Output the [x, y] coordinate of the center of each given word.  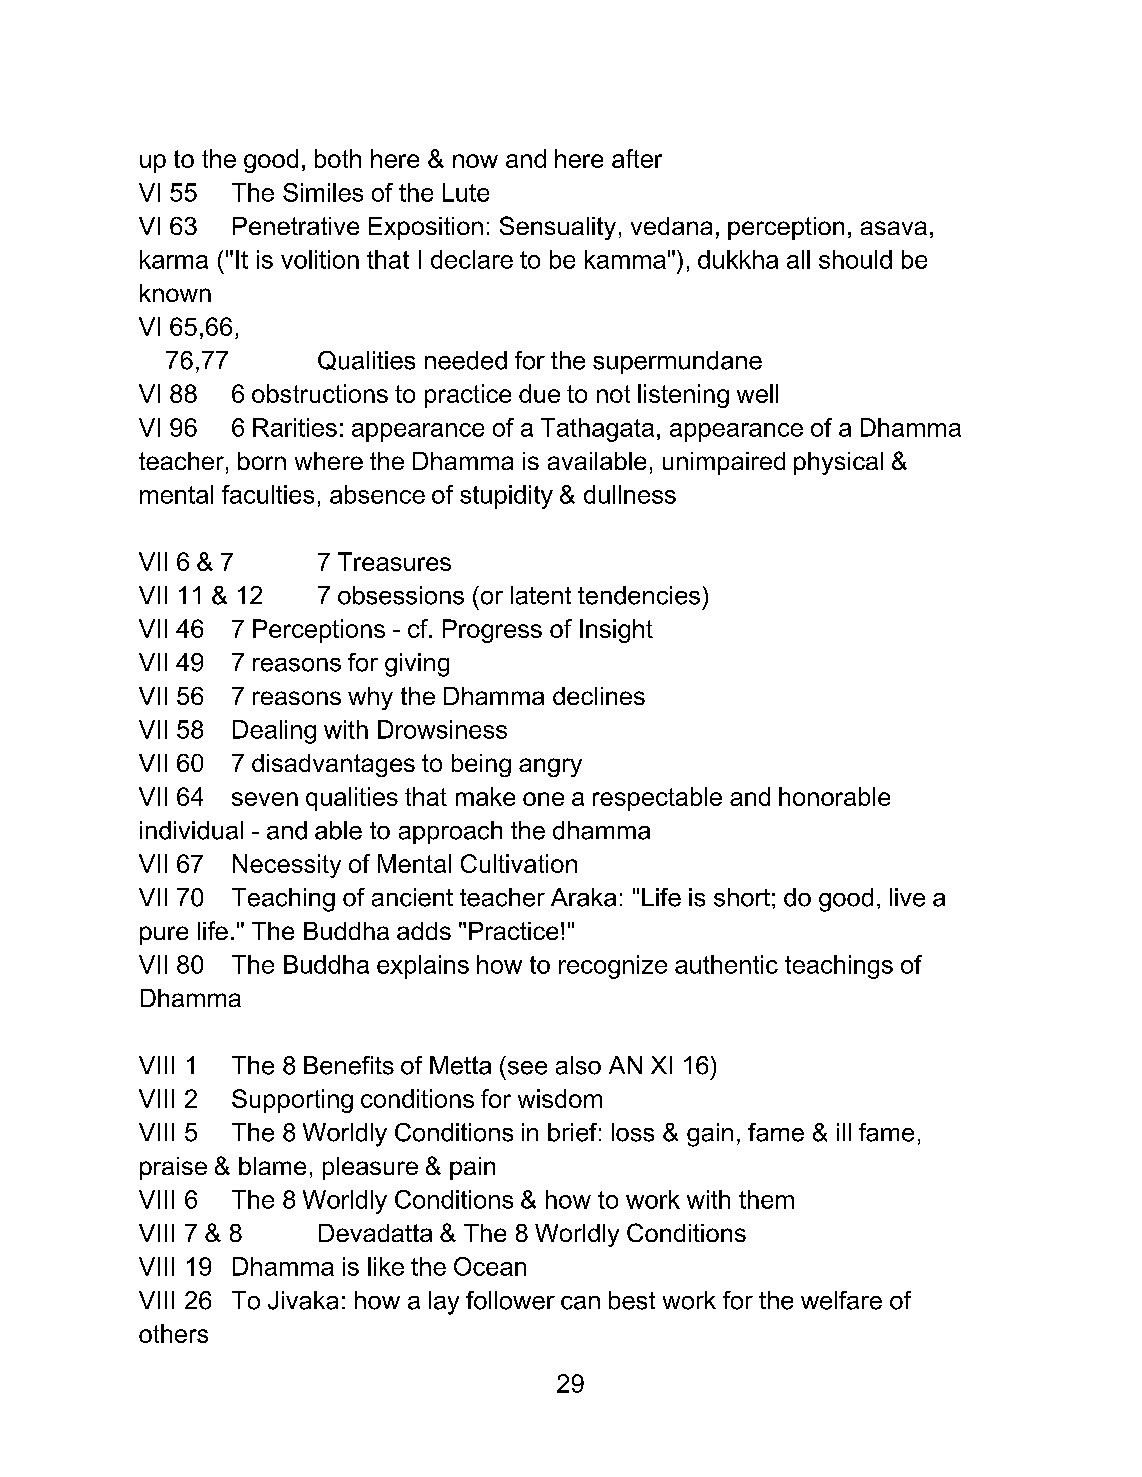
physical [838, 463]
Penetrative [296, 226]
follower [510, 1300]
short [742, 897]
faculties [268, 494]
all [798, 259]
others [173, 1333]
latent [541, 595]
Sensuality [558, 228]
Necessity [287, 866]
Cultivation [519, 863]
